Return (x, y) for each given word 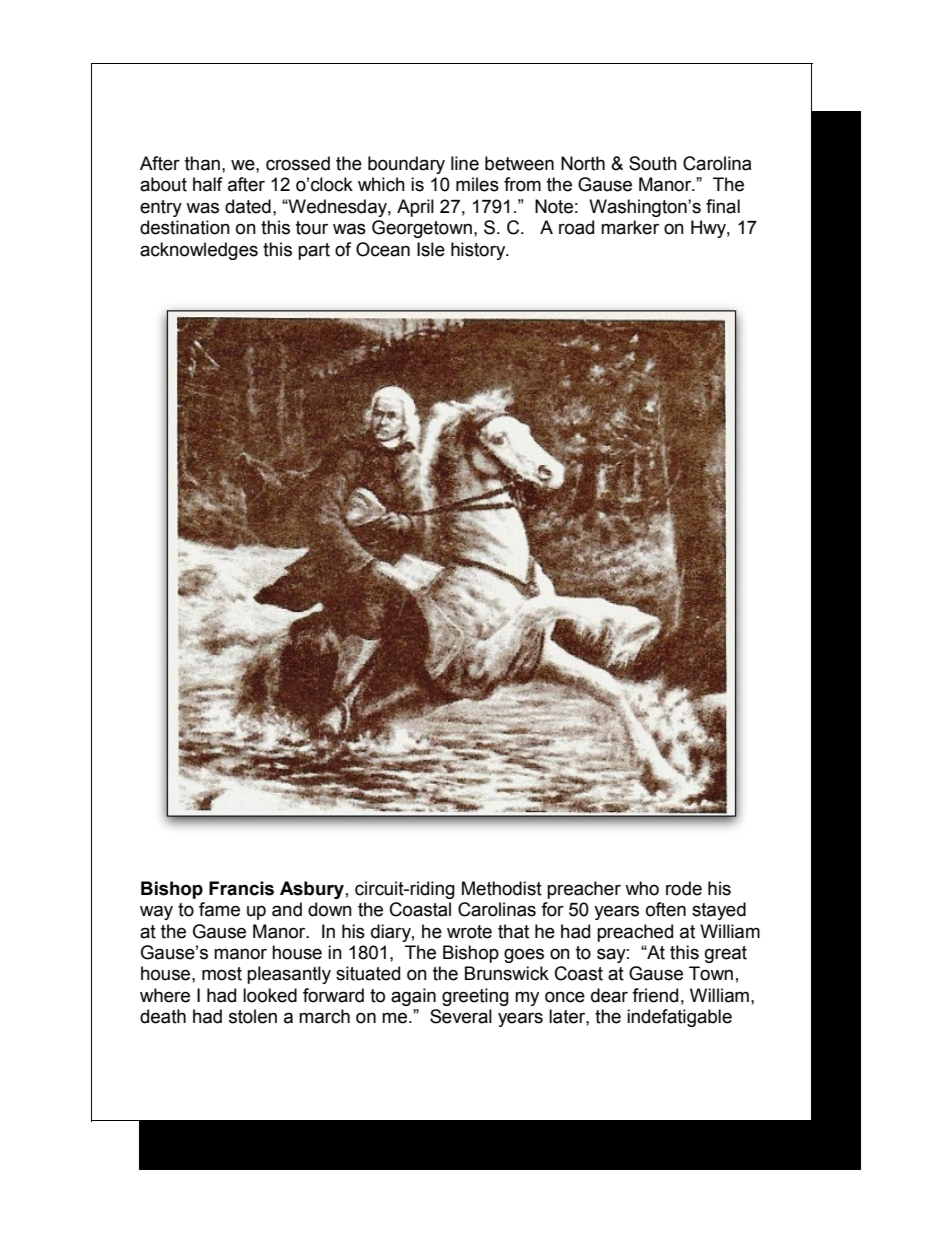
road (576, 227)
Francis (241, 888)
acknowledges (199, 251)
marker (630, 227)
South (653, 163)
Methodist (502, 888)
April (415, 208)
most (222, 974)
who (642, 888)
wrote (469, 932)
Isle (431, 249)
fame (219, 909)
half (208, 184)
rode (684, 888)
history (479, 251)
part (314, 251)
